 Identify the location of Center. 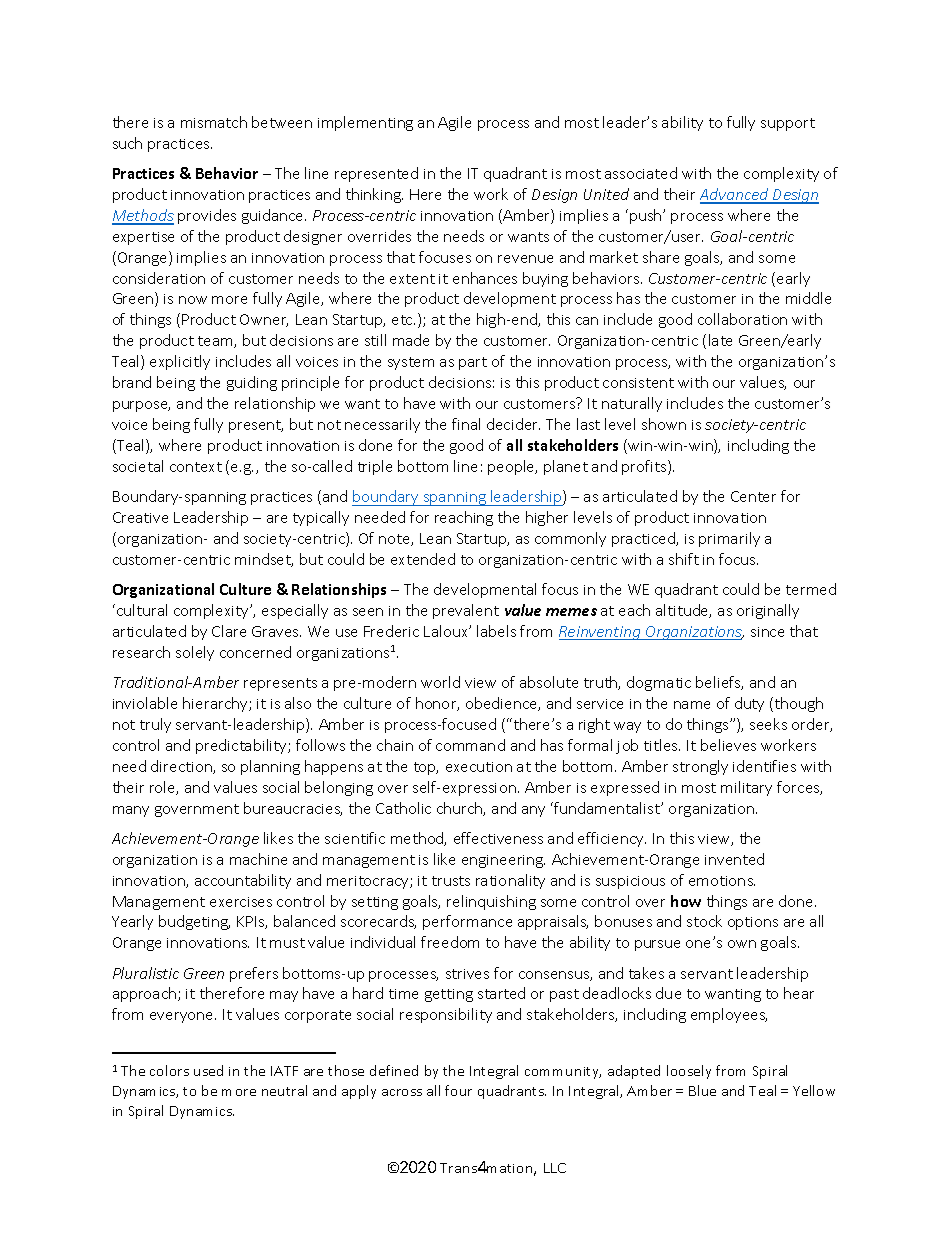
(753, 496).
